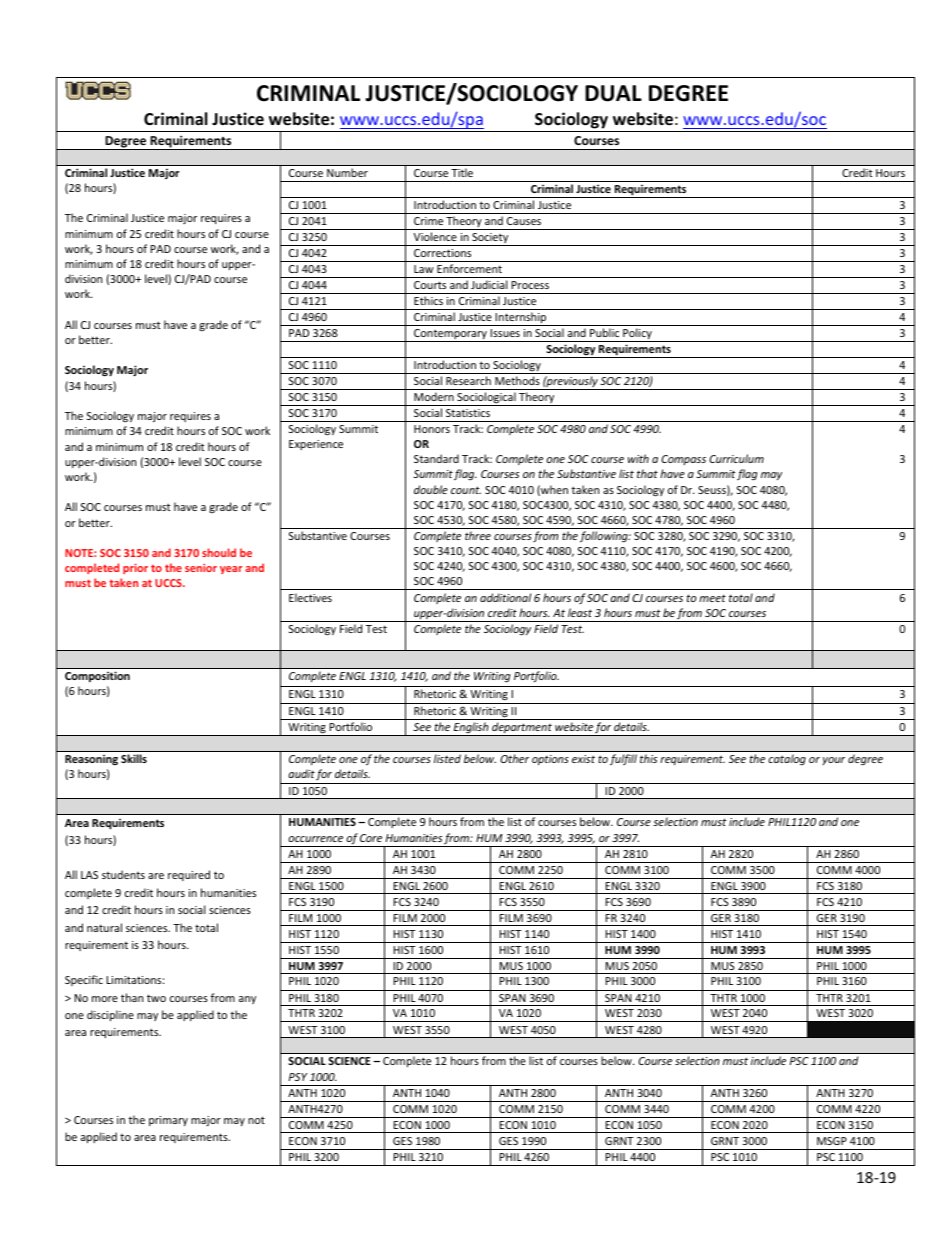  What do you see at coordinates (168, 1121) in the document?
I see `primary` at bounding box center [168, 1121].
